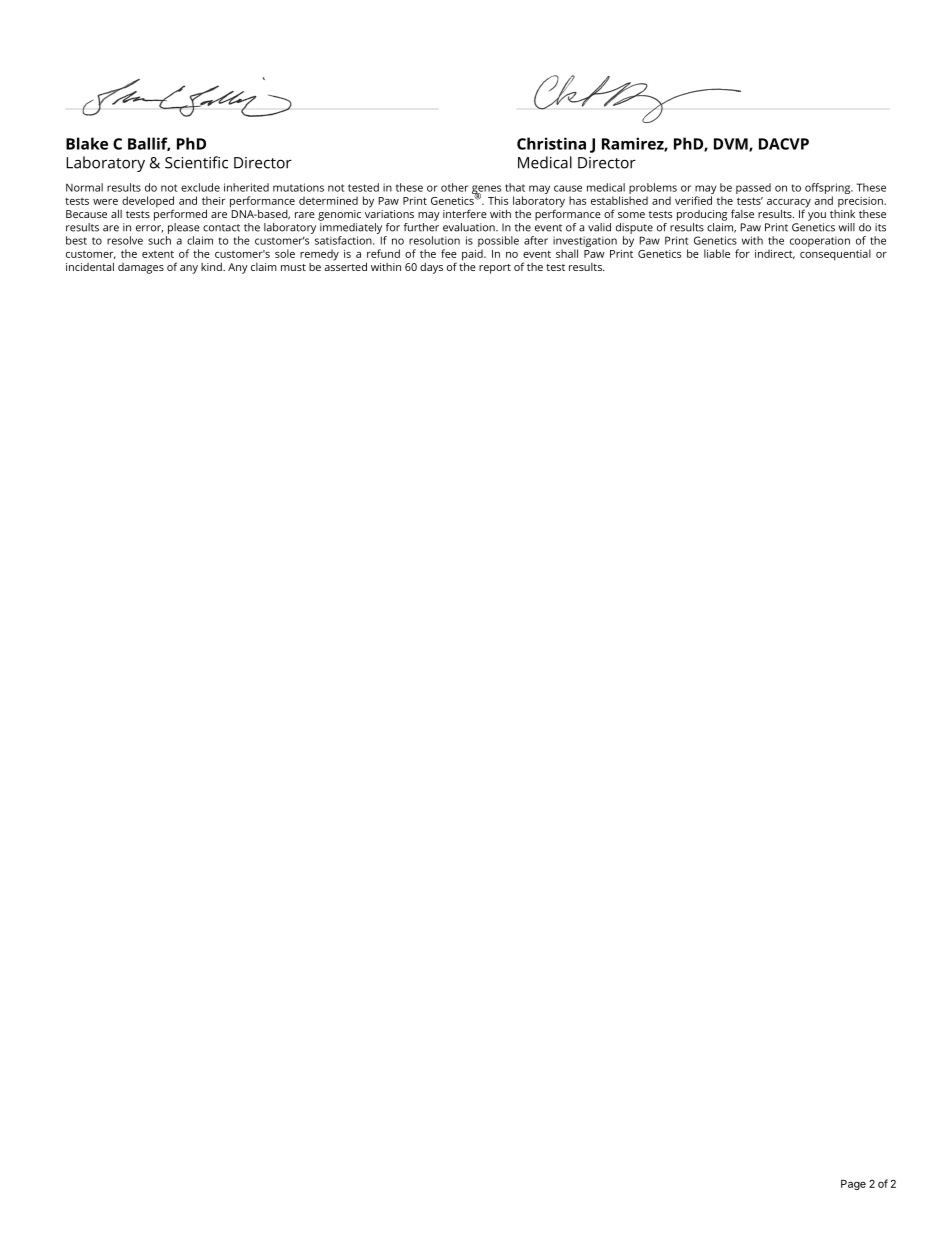 The height and width of the screenshot is (1233, 952). Describe the element at coordinates (820, 241) in the screenshot. I see `cooperation` at that location.
